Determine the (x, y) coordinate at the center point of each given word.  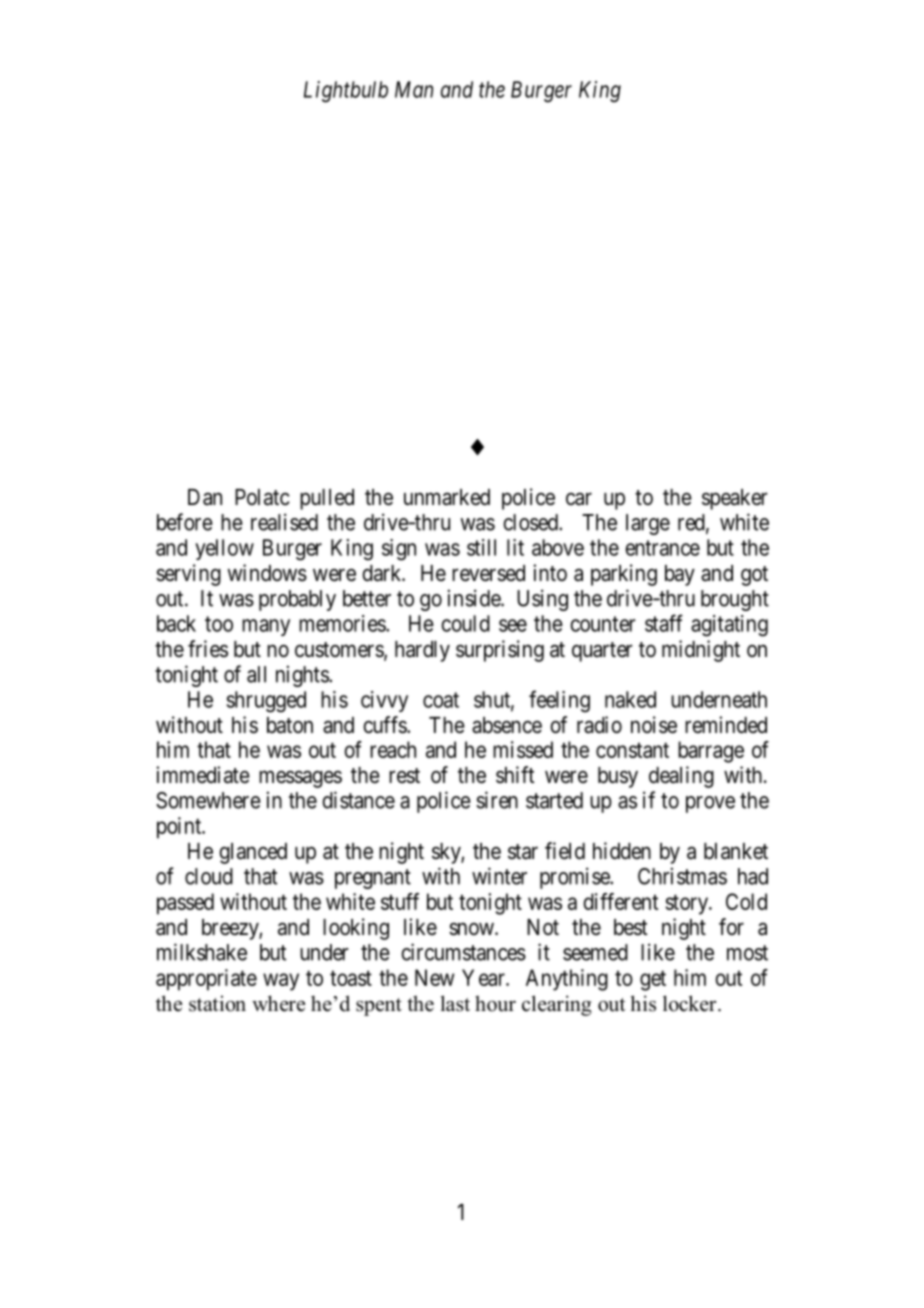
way (281, 982)
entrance (662, 548)
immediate (203, 775)
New (434, 977)
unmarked (447, 497)
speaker (735, 499)
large (648, 524)
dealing (681, 777)
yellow (224, 549)
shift (515, 775)
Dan (205, 497)
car (579, 499)
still (481, 547)
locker (691, 1003)
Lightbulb (346, 92)
